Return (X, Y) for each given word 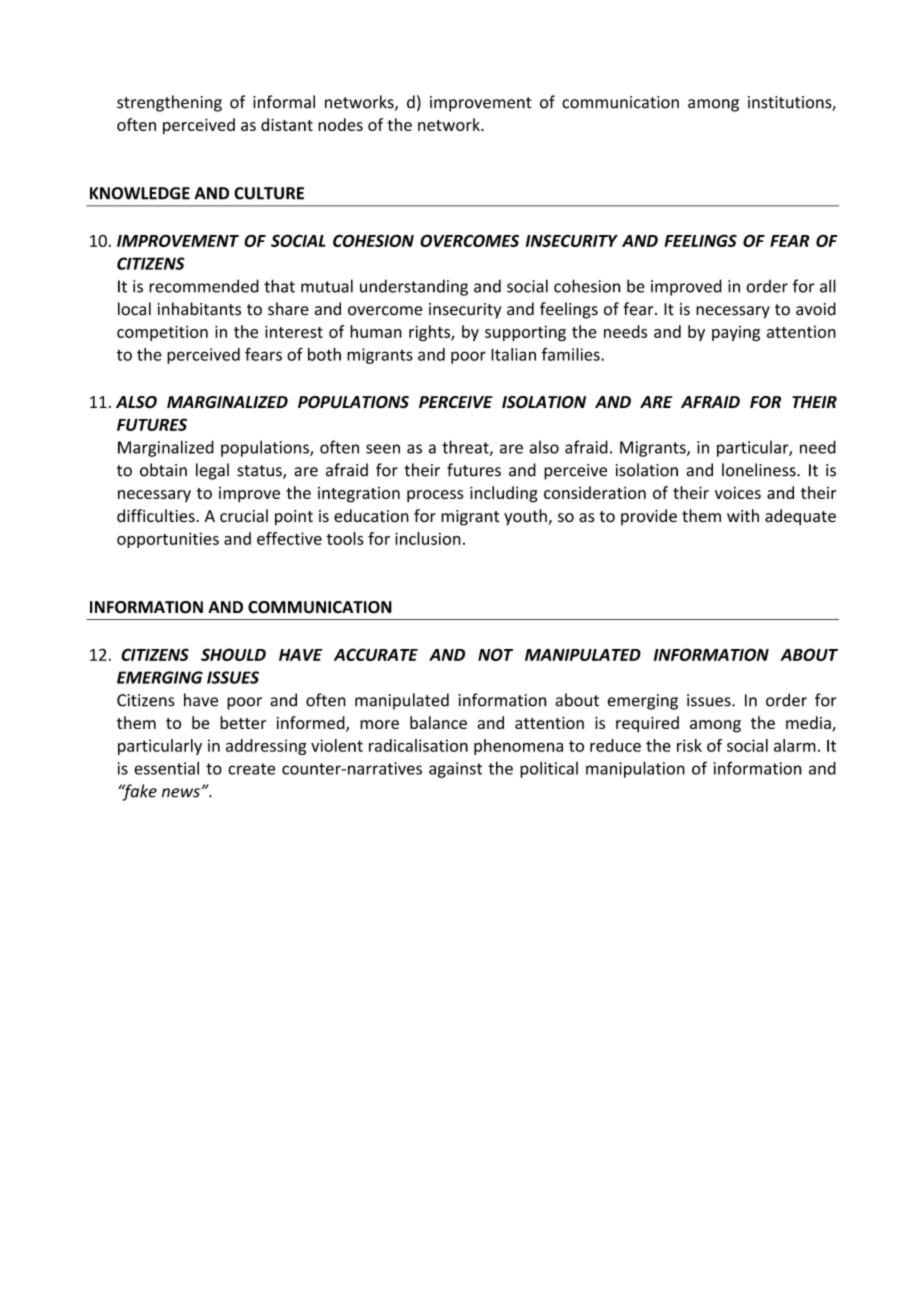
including (504, 494)
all (828, 286)
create (251, 769)
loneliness (760, 470)
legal (212, 471)
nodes (340, 124)
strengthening (169, 103)
